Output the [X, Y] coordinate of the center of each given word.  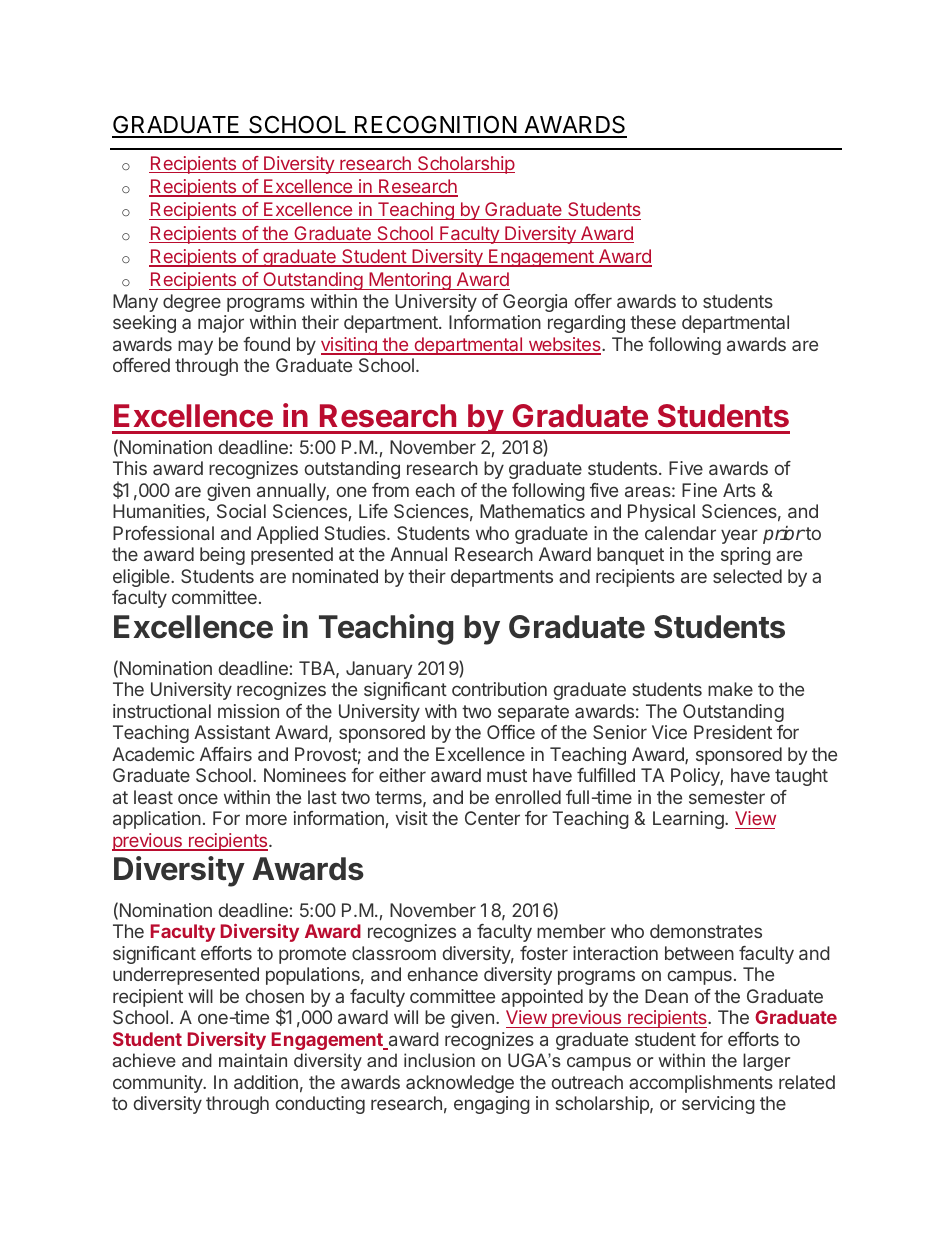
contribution [499, 689]
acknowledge [460, 1084]
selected [747, 576]
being [222, 556]
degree [192, 303]
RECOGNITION [435, 126]
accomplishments [701, 1084]
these [653, 322]
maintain [253, 1060]
